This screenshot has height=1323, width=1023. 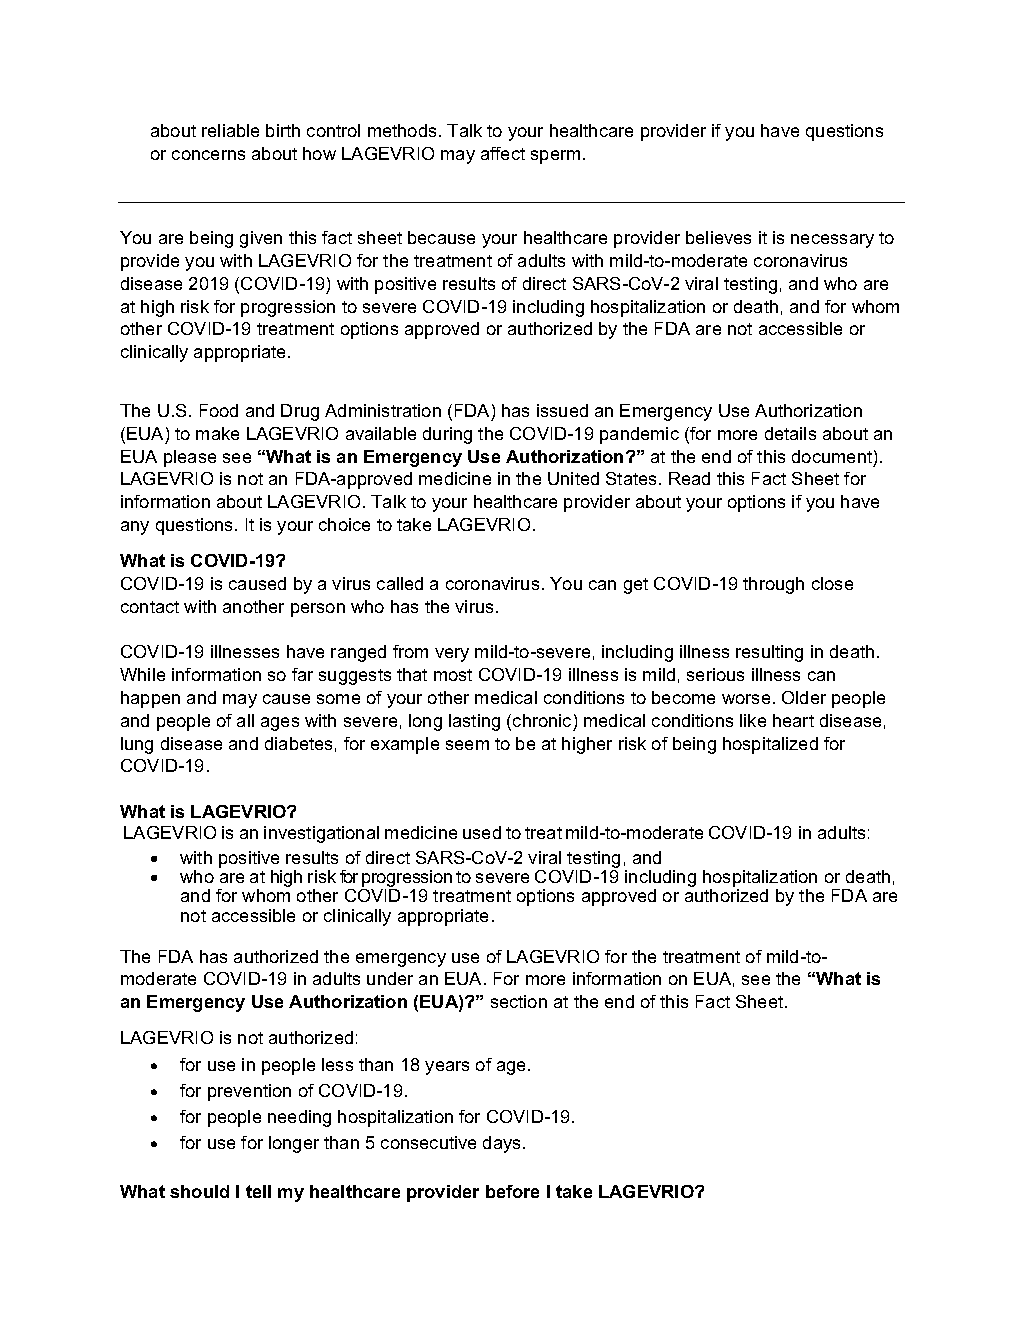 What do you see at coordinates (503, 153) in the screenshot?
I see `affect` at bounding box center [503, 153].
